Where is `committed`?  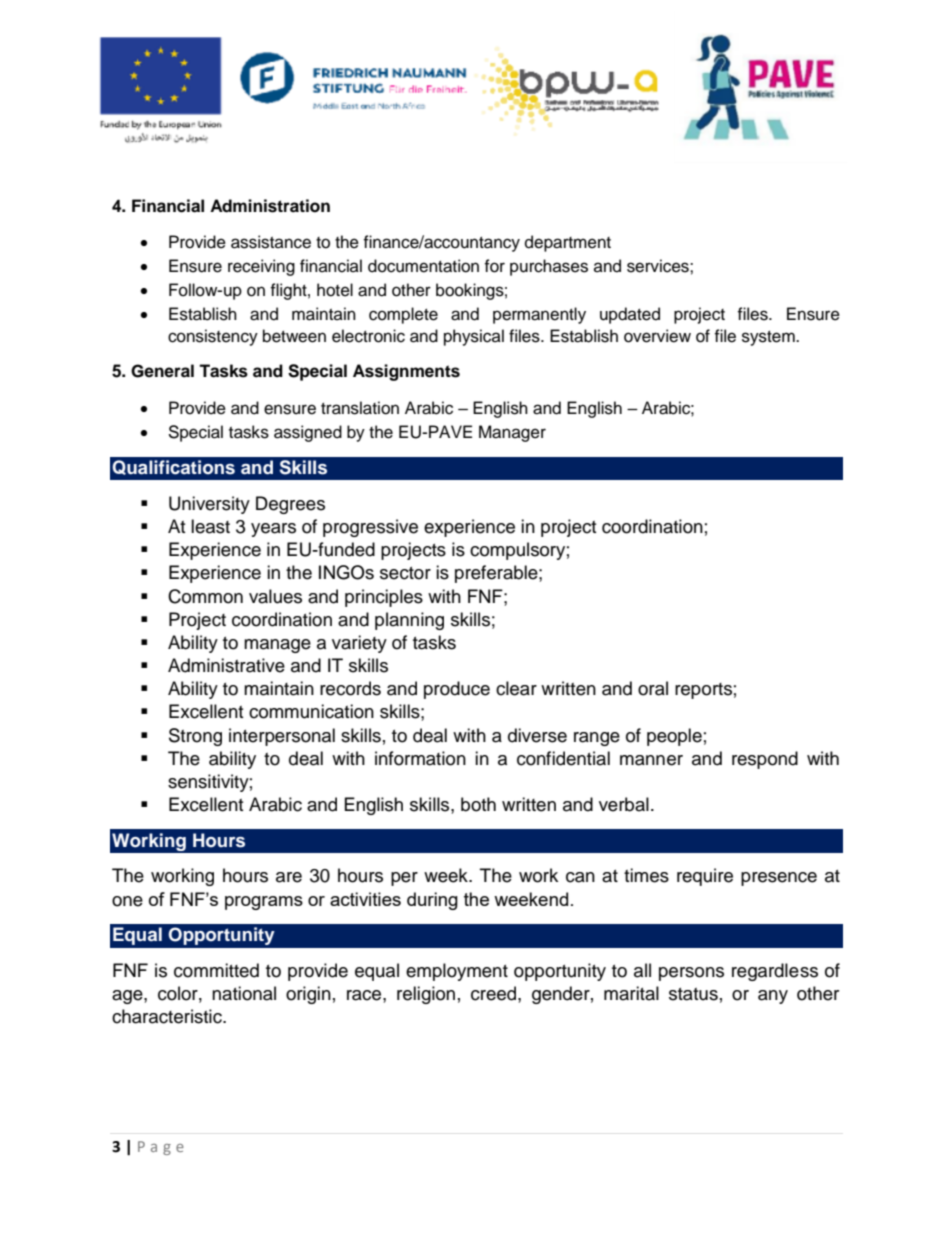
committed is located at coordinates (216, 970).
